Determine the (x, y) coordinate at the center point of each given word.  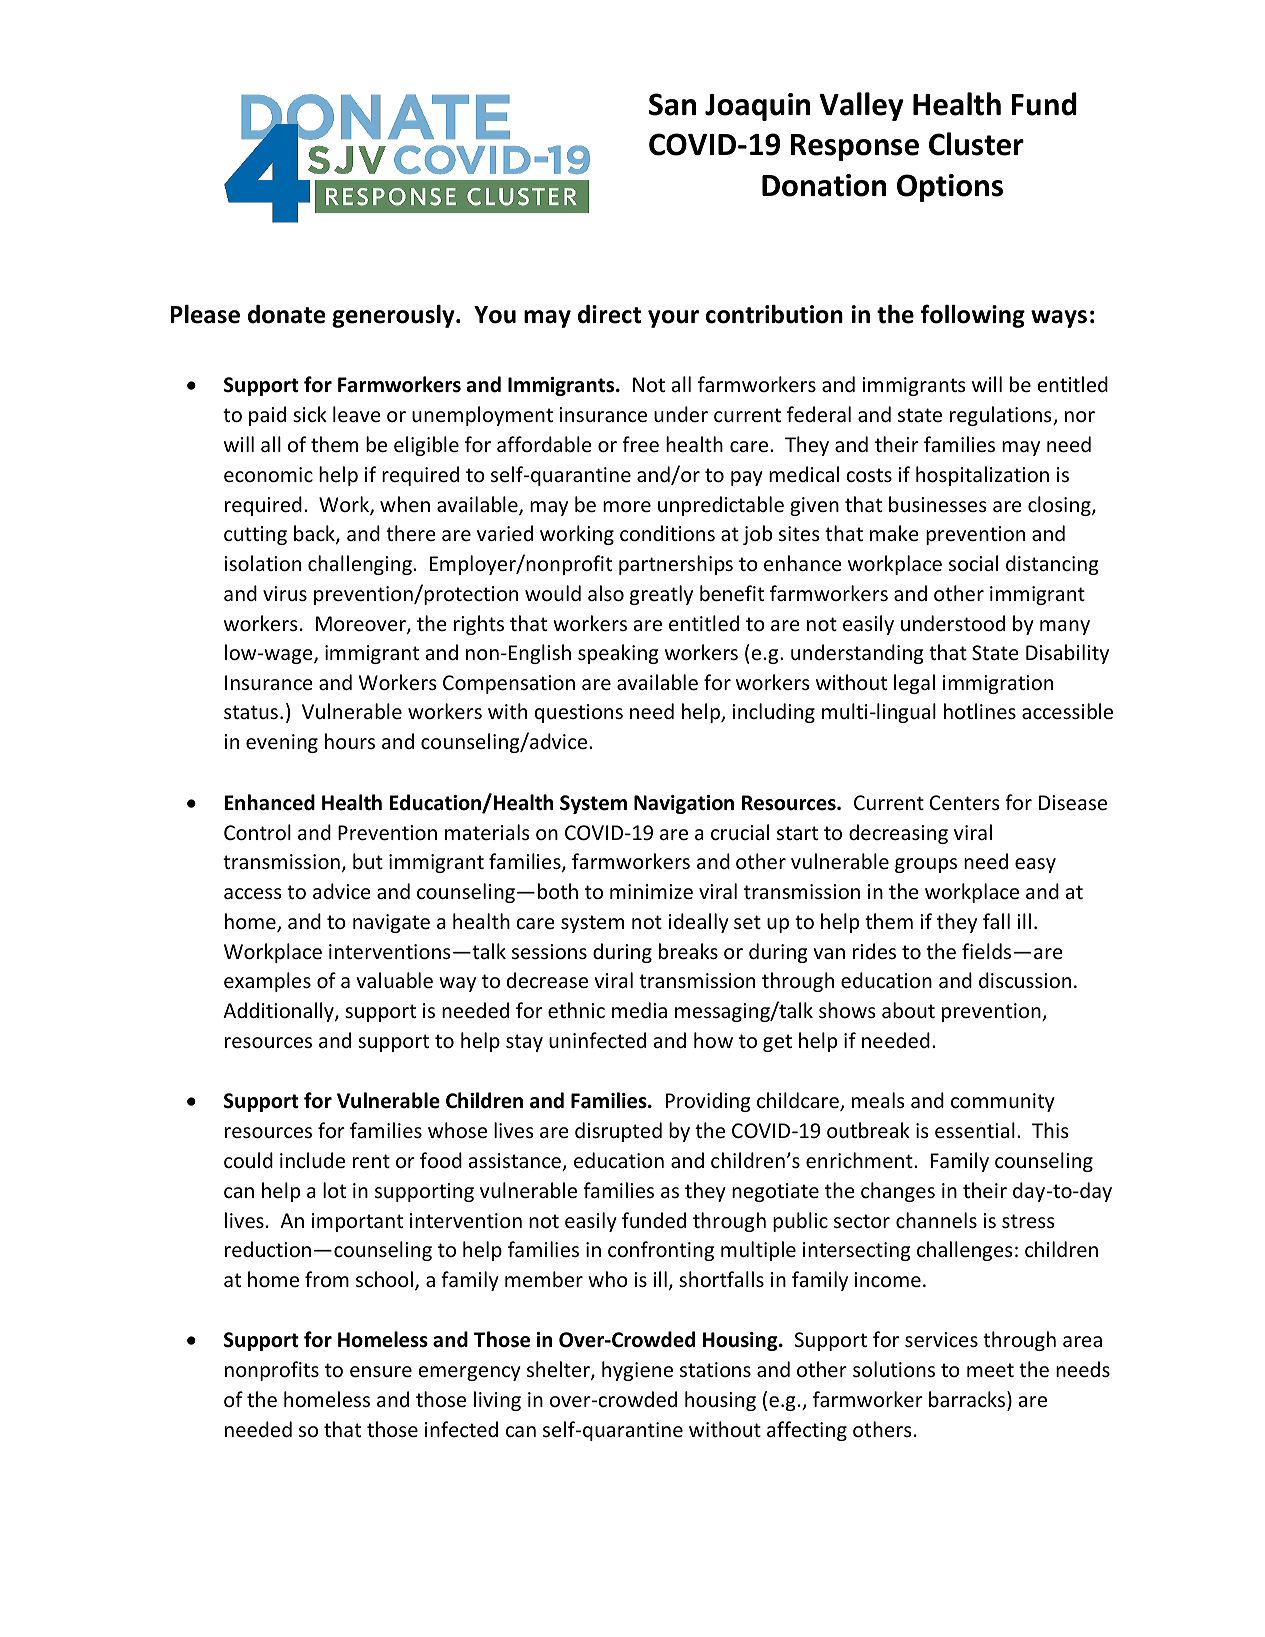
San (672, 104)
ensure (381, 1372)
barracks (968, 1400)
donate (286, 314)
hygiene (637, 1371)
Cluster (976, 144)
